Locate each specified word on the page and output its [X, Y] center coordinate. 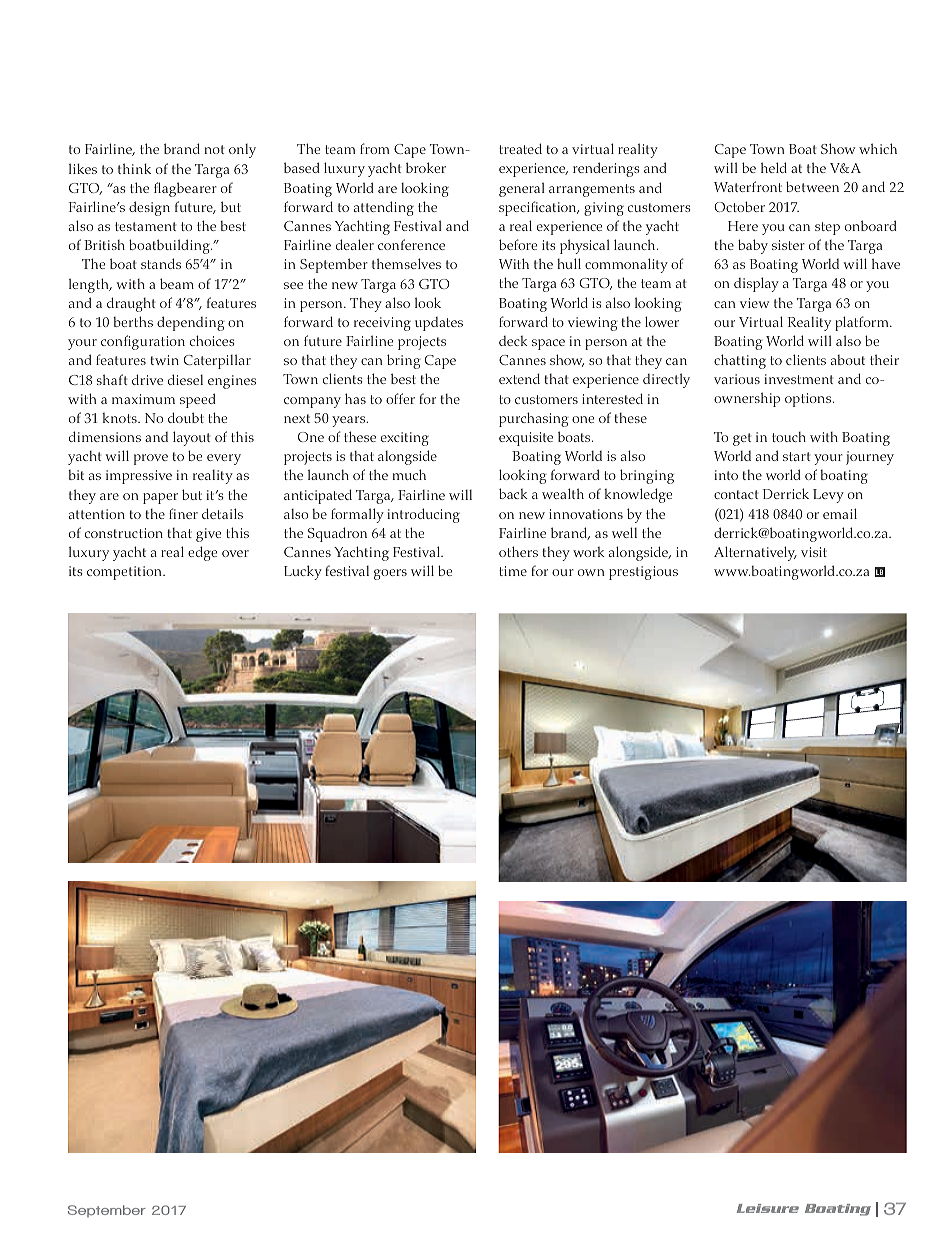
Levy [828, 496]
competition [125, 573]
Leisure [768, 1208]
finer [183, 513]
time [513, 571]
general [522, 189]
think [134, 168]
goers [390, 574]
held [774, 167]
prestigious [643, 573]
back [513, 493]
